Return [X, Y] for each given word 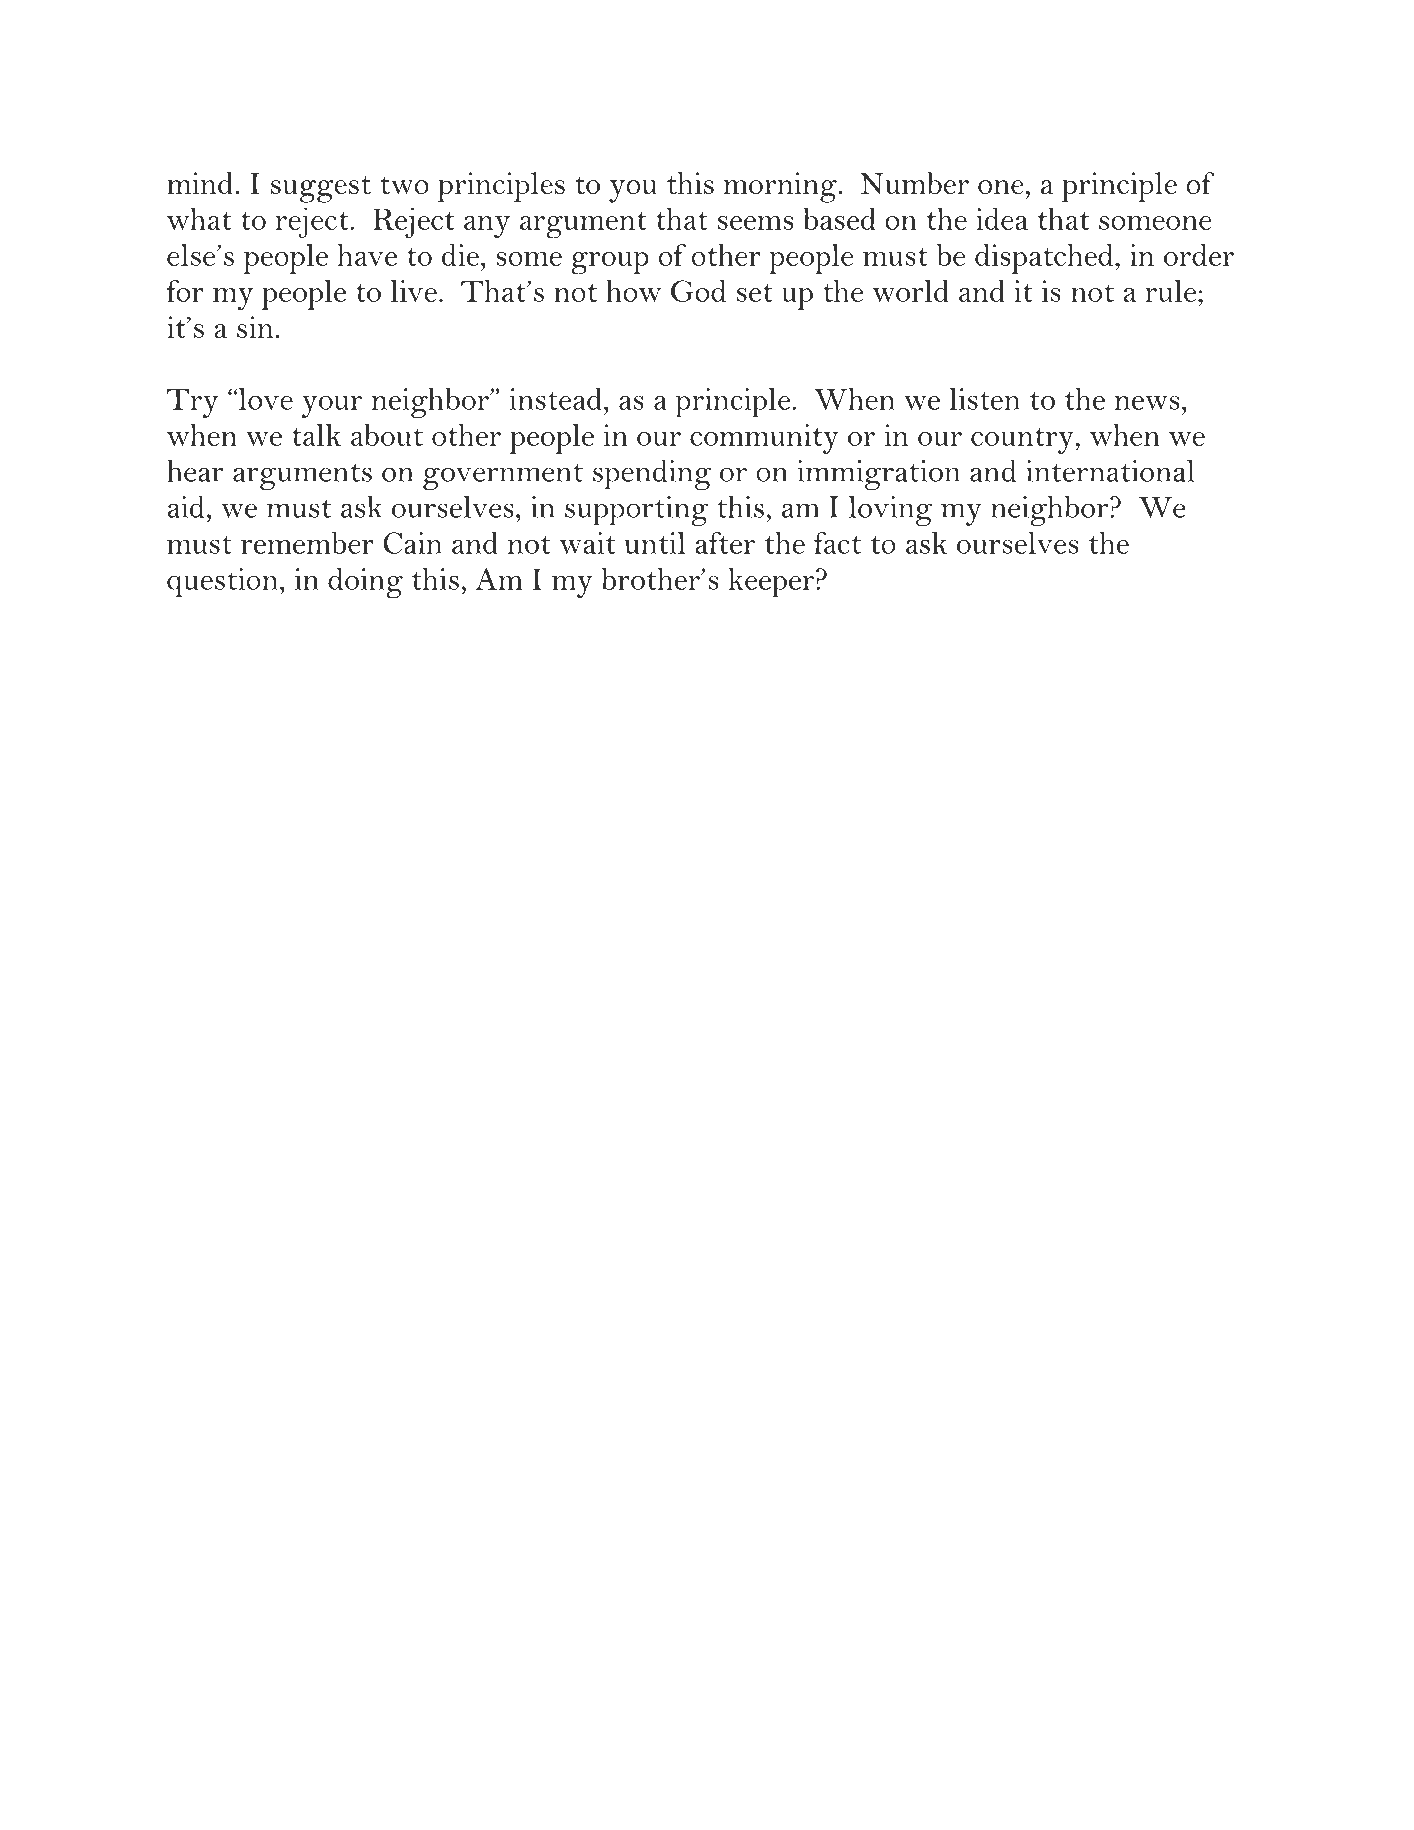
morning [781, 187]
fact [837, 543]
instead [556, 399]
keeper [772, 583]
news [1147, 402]
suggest [321, 189]
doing [365, 583]
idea [1002, 219]
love [264, 399]
